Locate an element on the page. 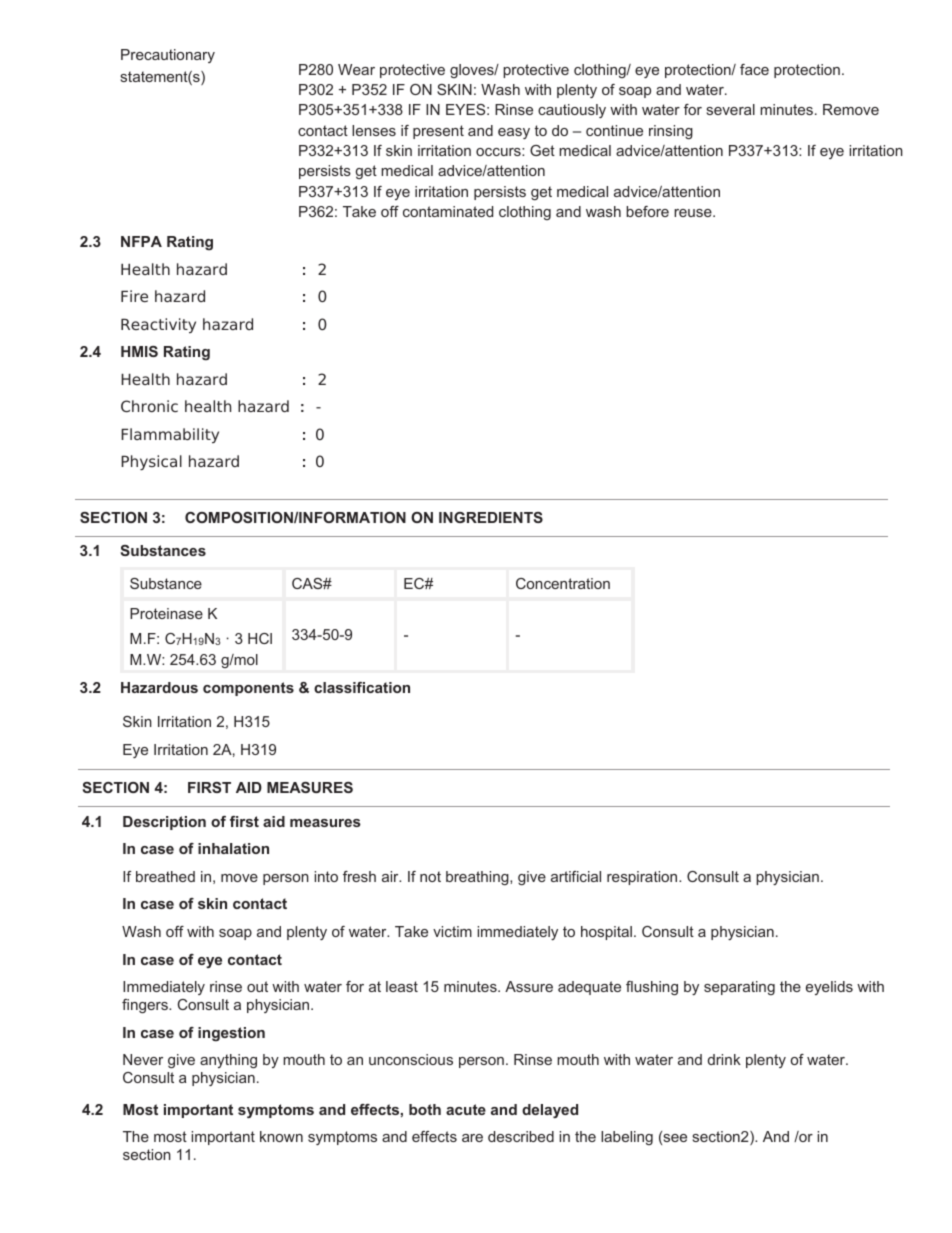 This document has width=952, height=1233. Precautionary is located at coordinates (168, 56).
